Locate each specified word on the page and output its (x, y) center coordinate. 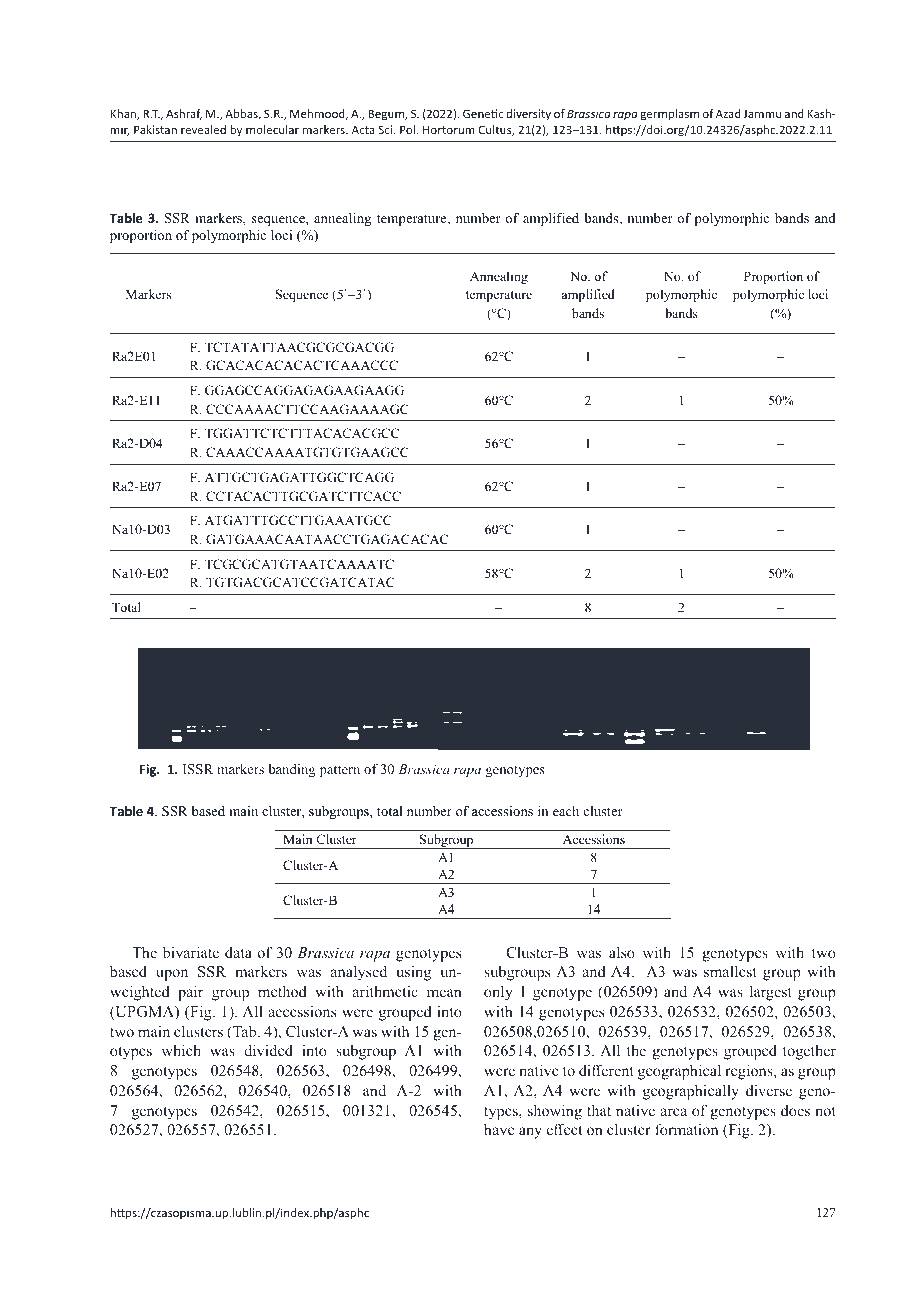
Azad (728, 113)
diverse (769, 1090)
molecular (272, 129)
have (499, 1129)
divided (268, 1050)
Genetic (483, 113)
